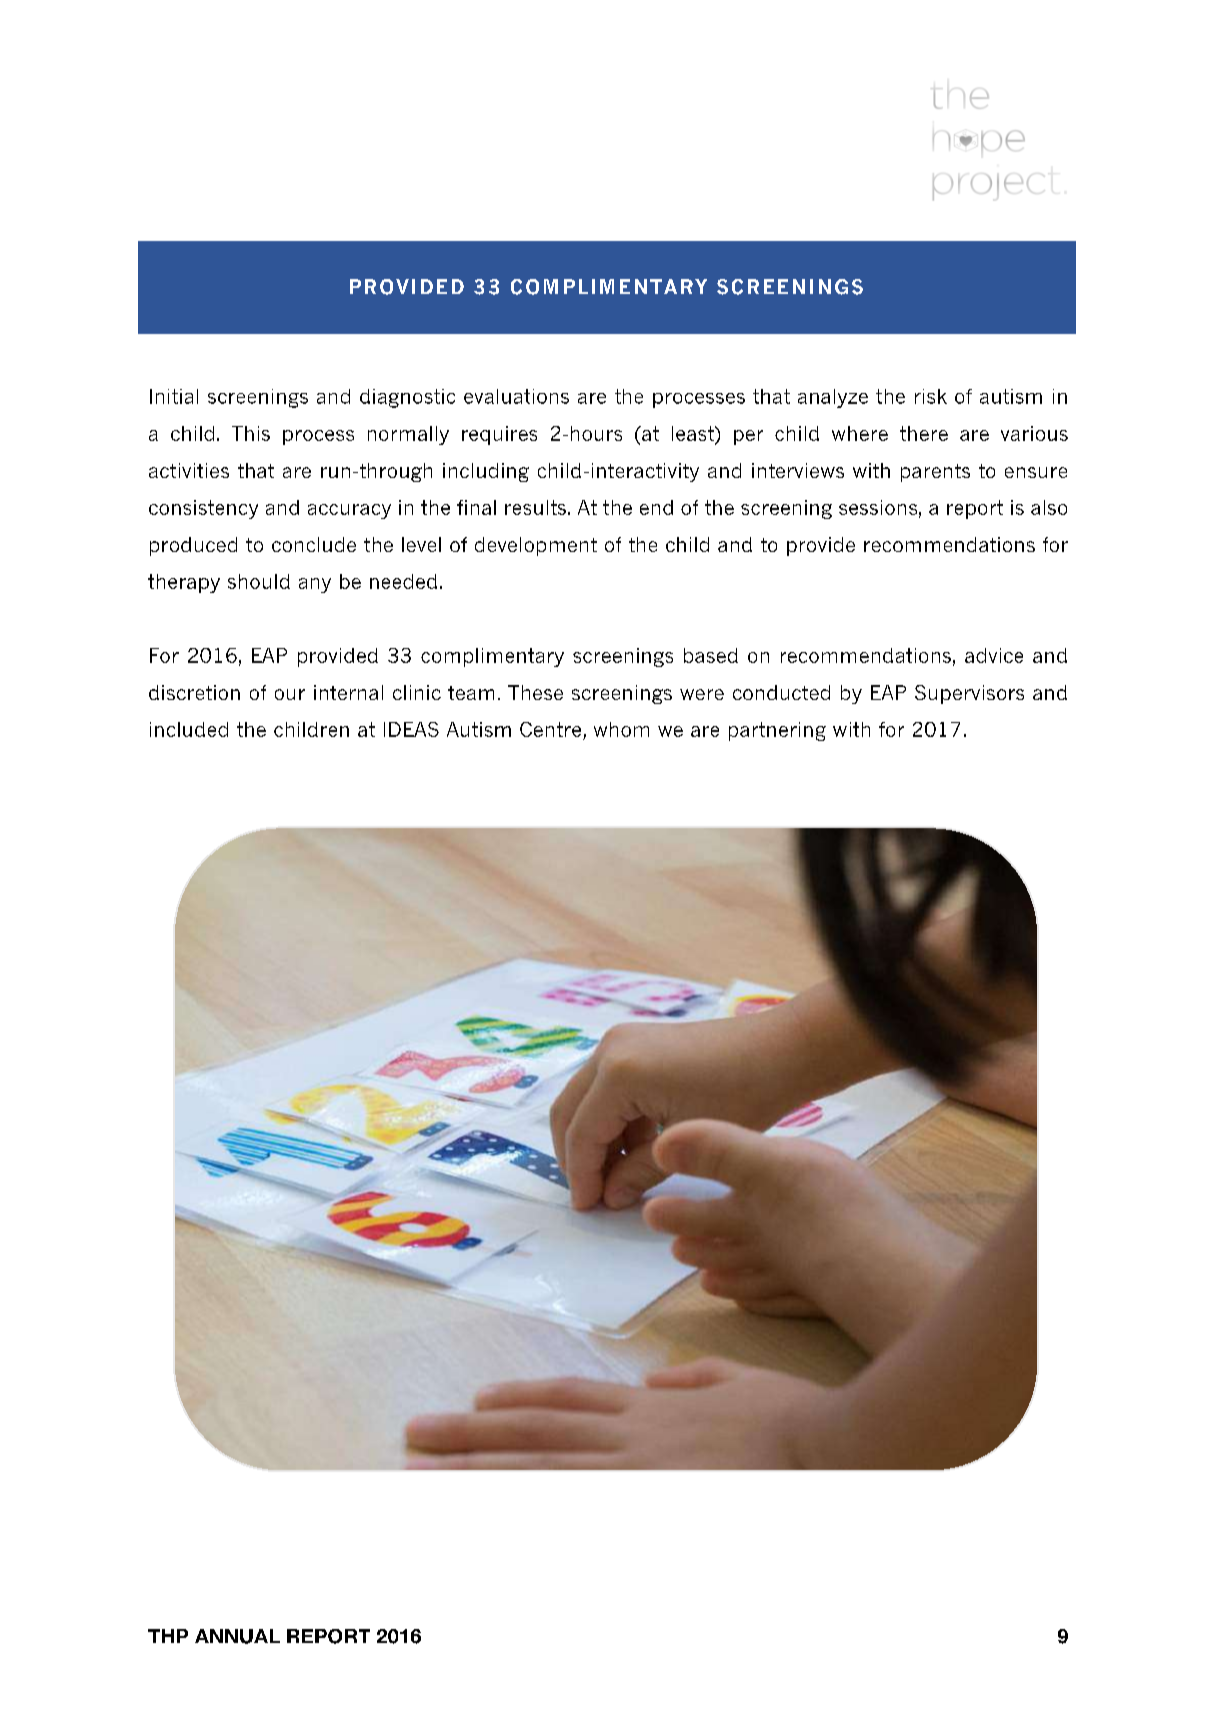 Image resolution: width=1215 pixels, height=1719 pixels. What do you see at coordinates (189, 729) in the image?
I see `included` at bounding box center [189, 729].
